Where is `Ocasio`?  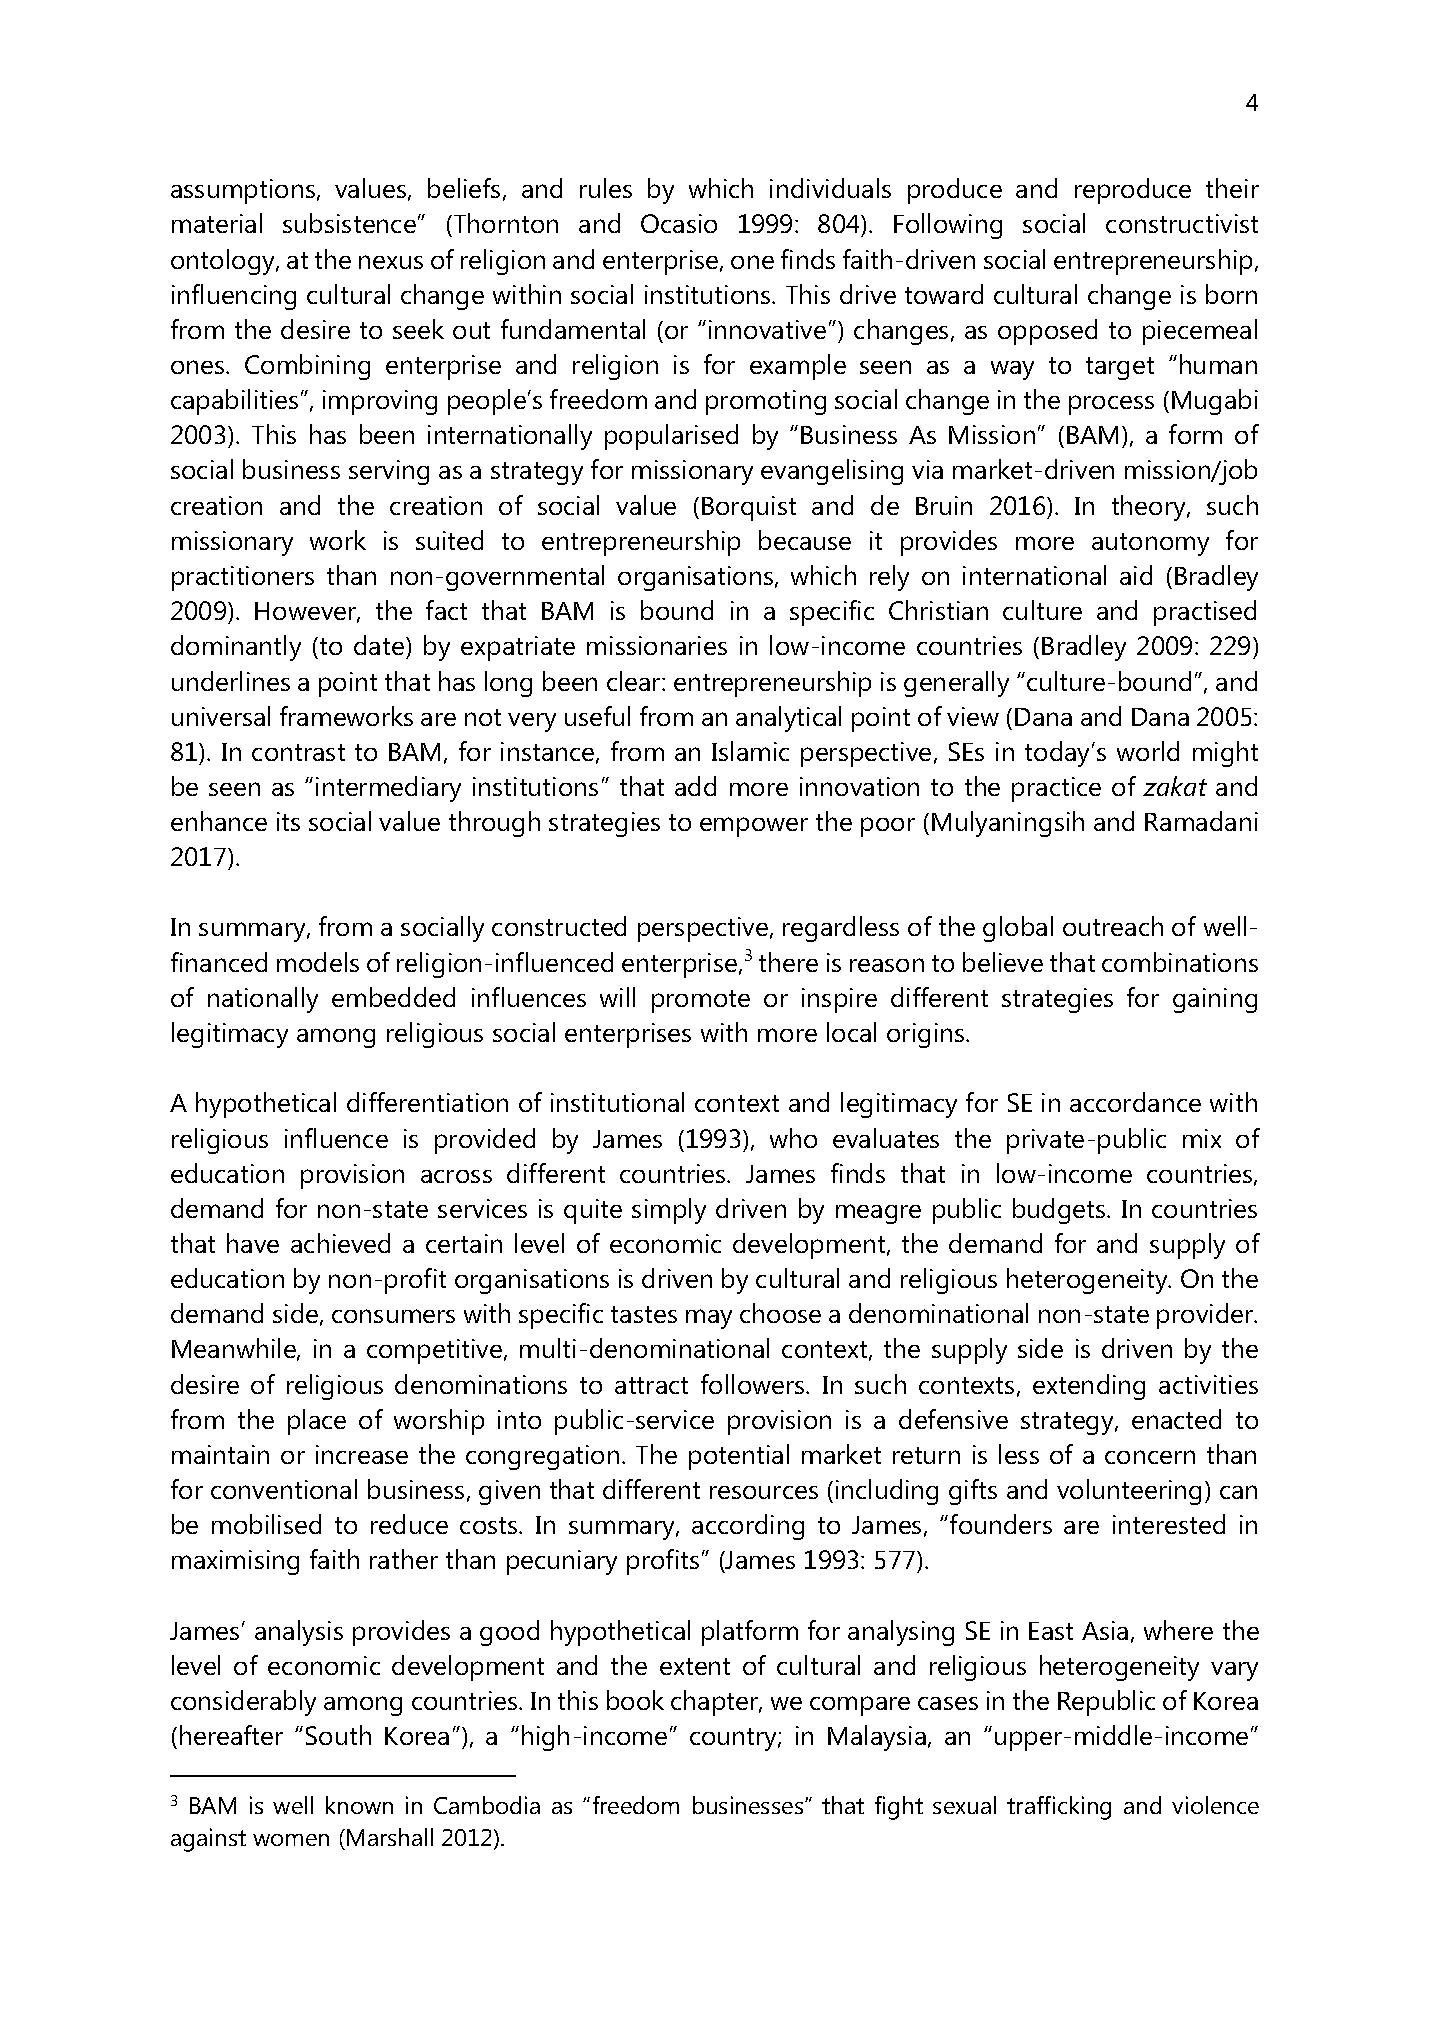 Ocasio is located at coordinates (679, 223).
